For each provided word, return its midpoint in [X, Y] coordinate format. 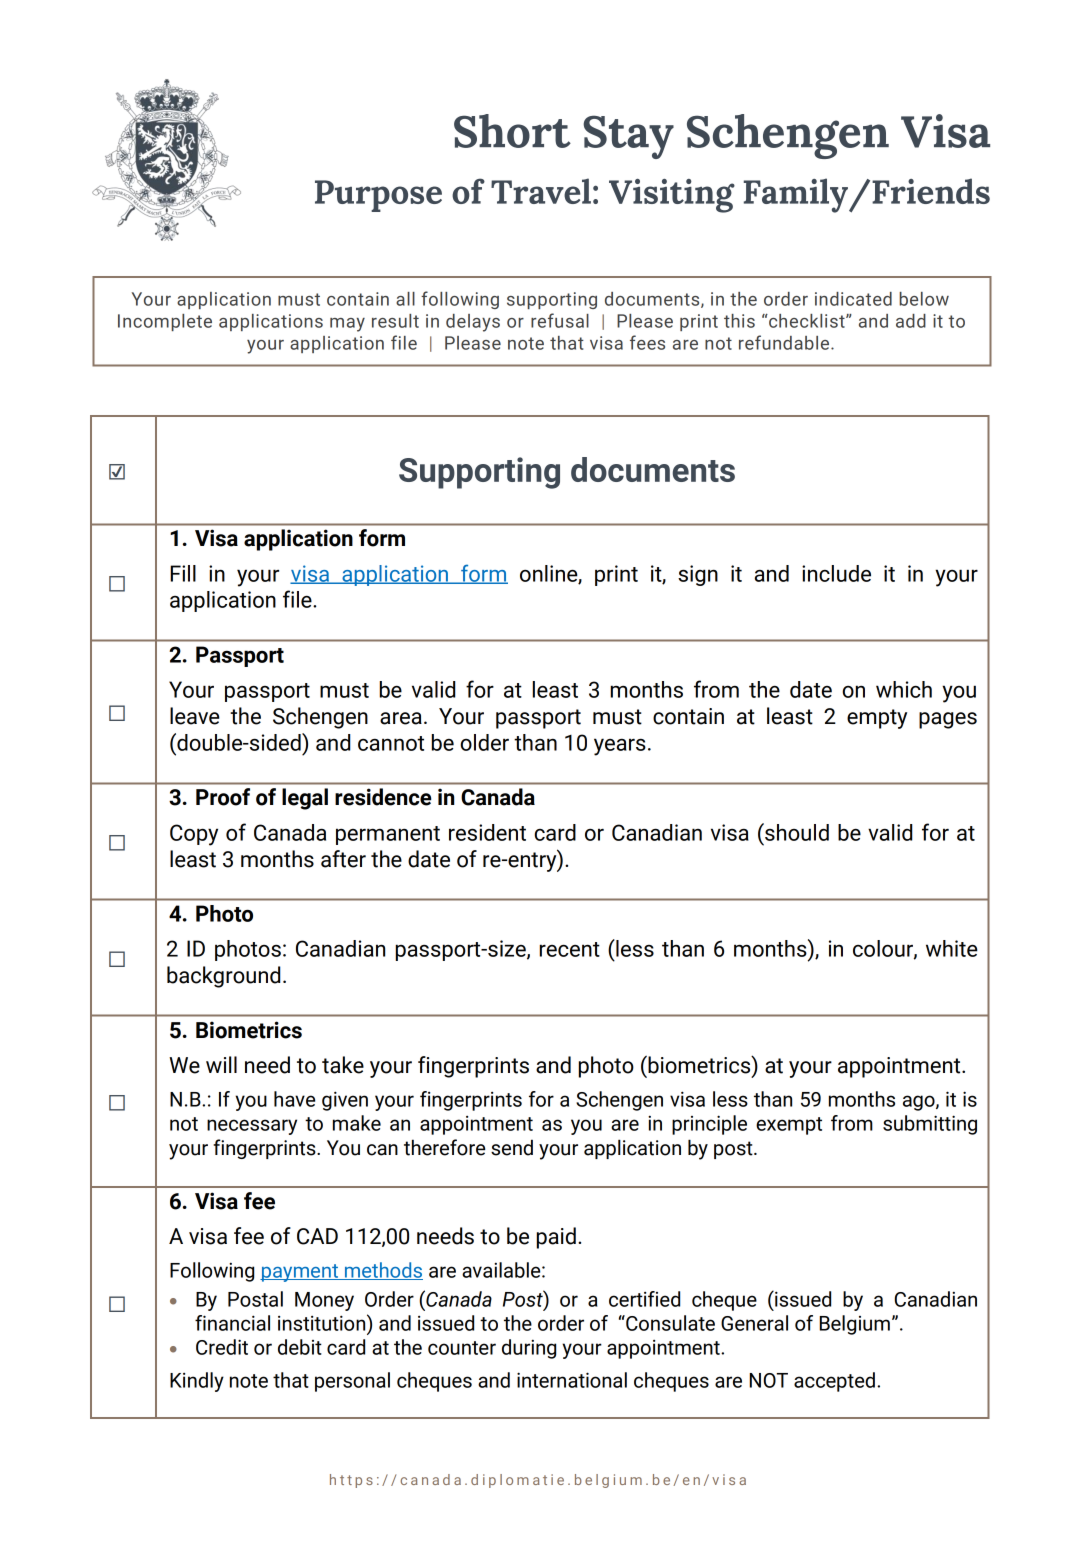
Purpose [378, 196]
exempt [789, 1126]
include [836, 573]
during [529, 1349]
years [620, 747]
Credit [222, 1347]
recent [570, 949]
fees [647, 342]
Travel [541, 191]
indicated [853, 299]
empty [877, 719]
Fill [183, 573]
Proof [223, 797]
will [221, 1064]
